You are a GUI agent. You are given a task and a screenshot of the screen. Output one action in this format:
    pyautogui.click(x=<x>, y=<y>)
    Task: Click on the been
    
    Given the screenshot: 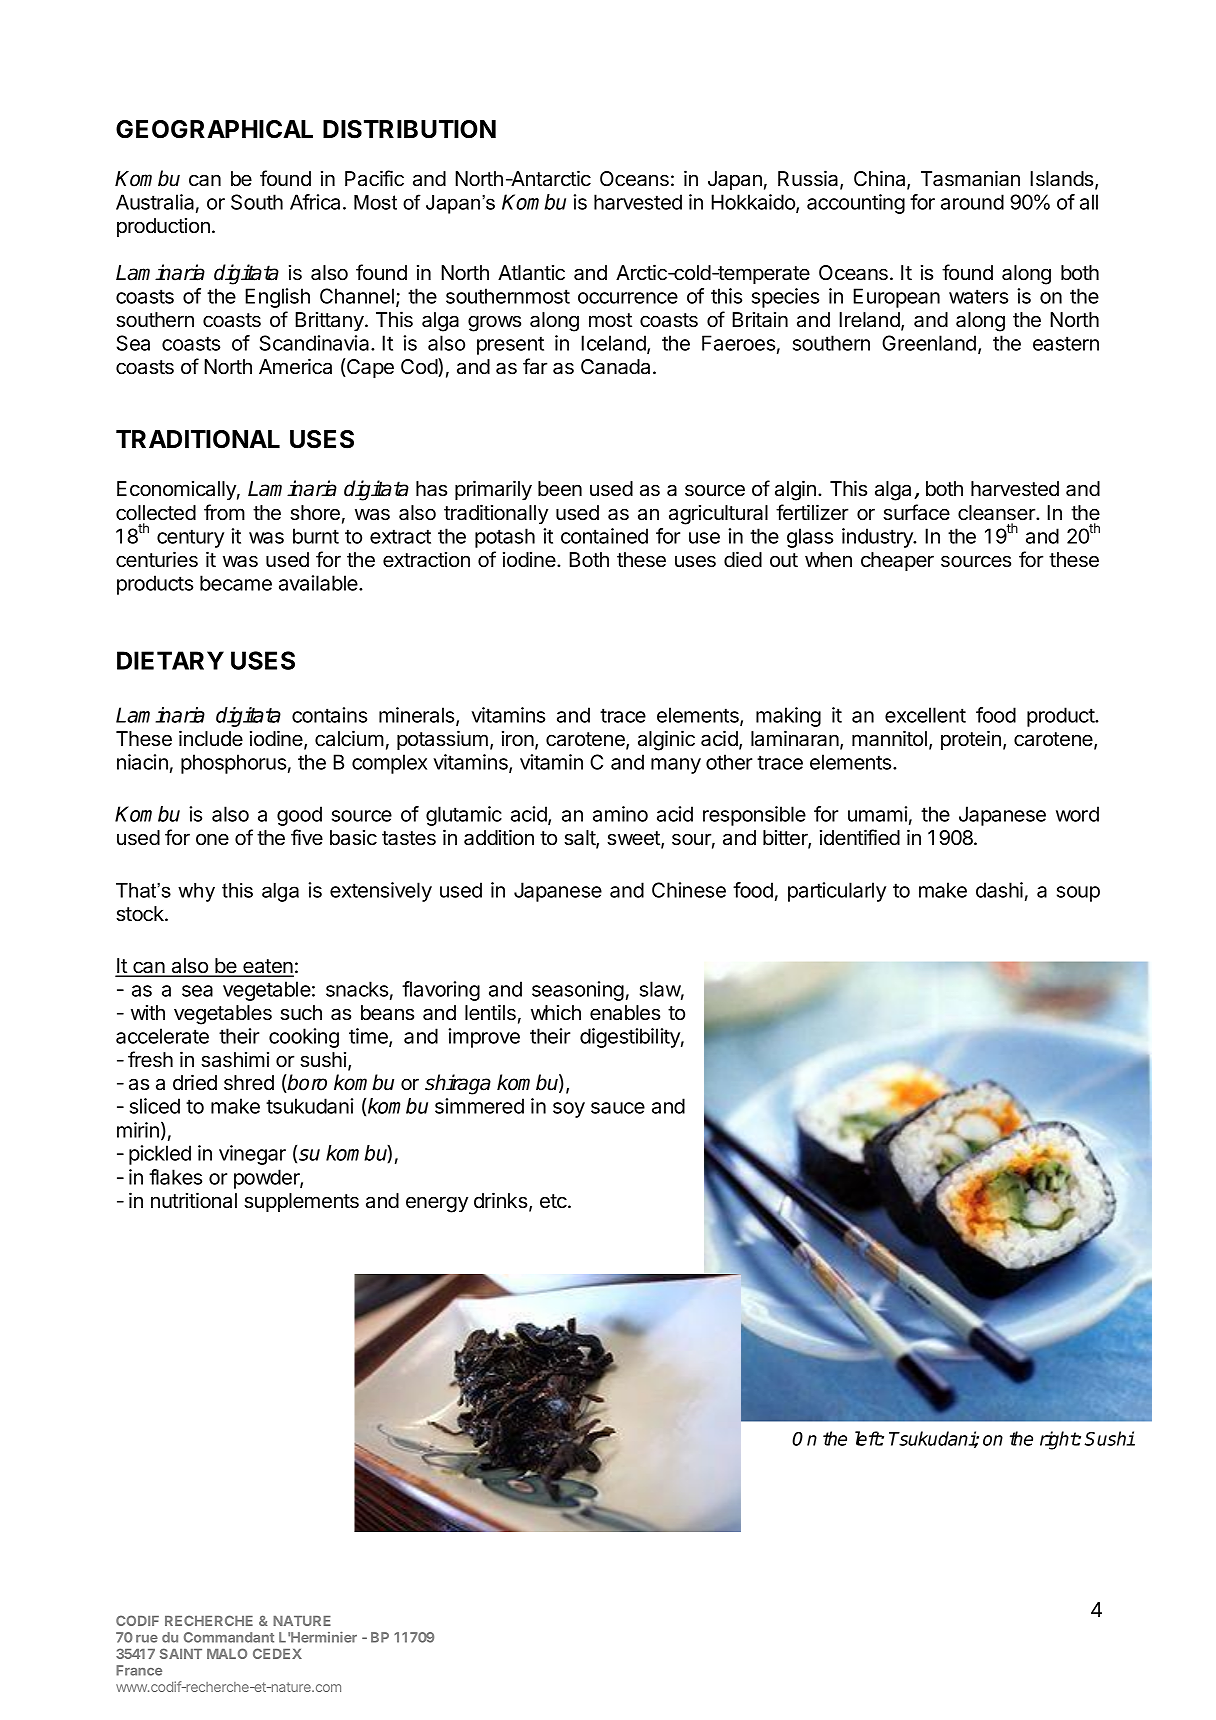 What is the action you would take?
    pyautogui.click(x=560, y=489)
